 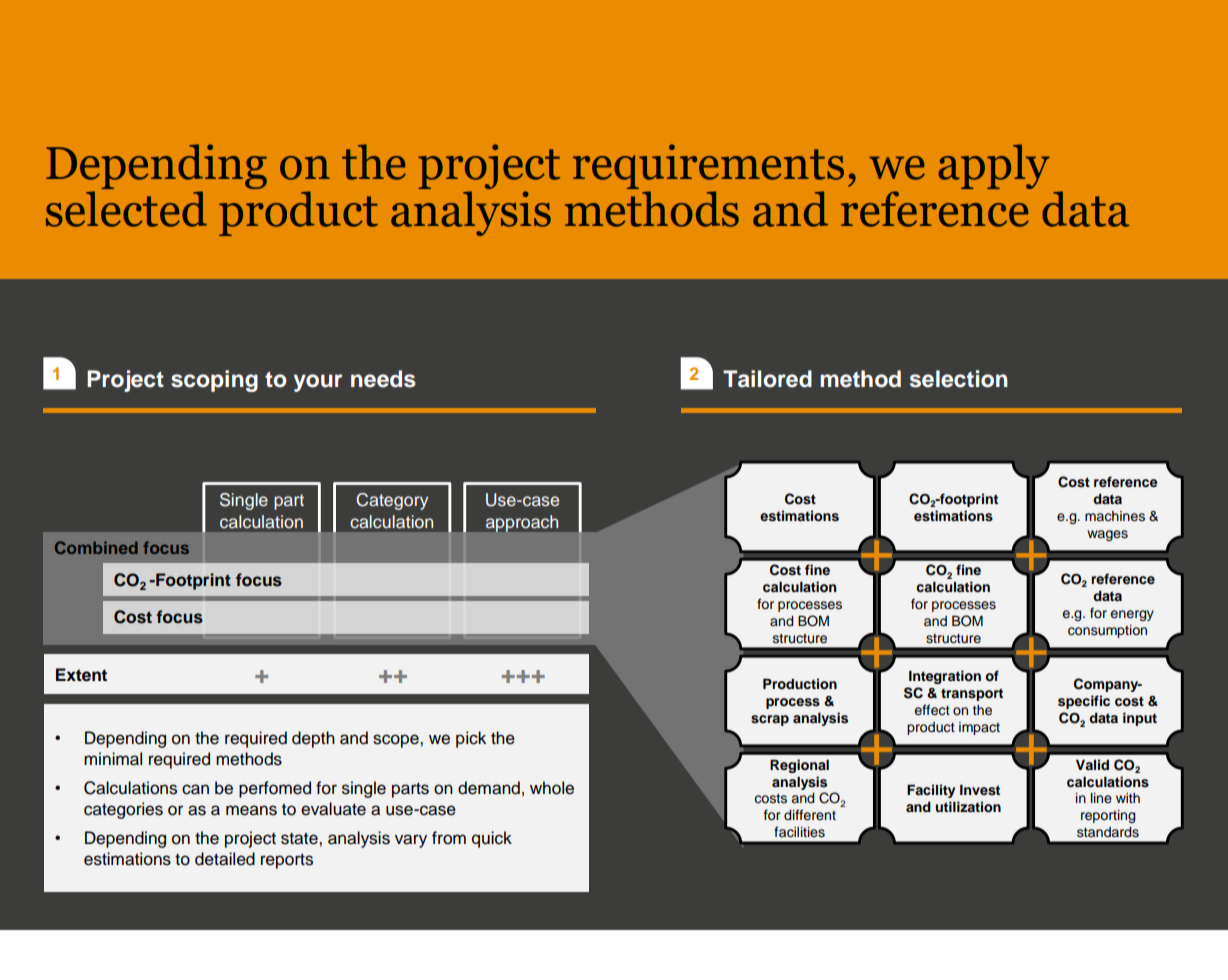 I want to click on requirements, so click(x=708, y=166).
